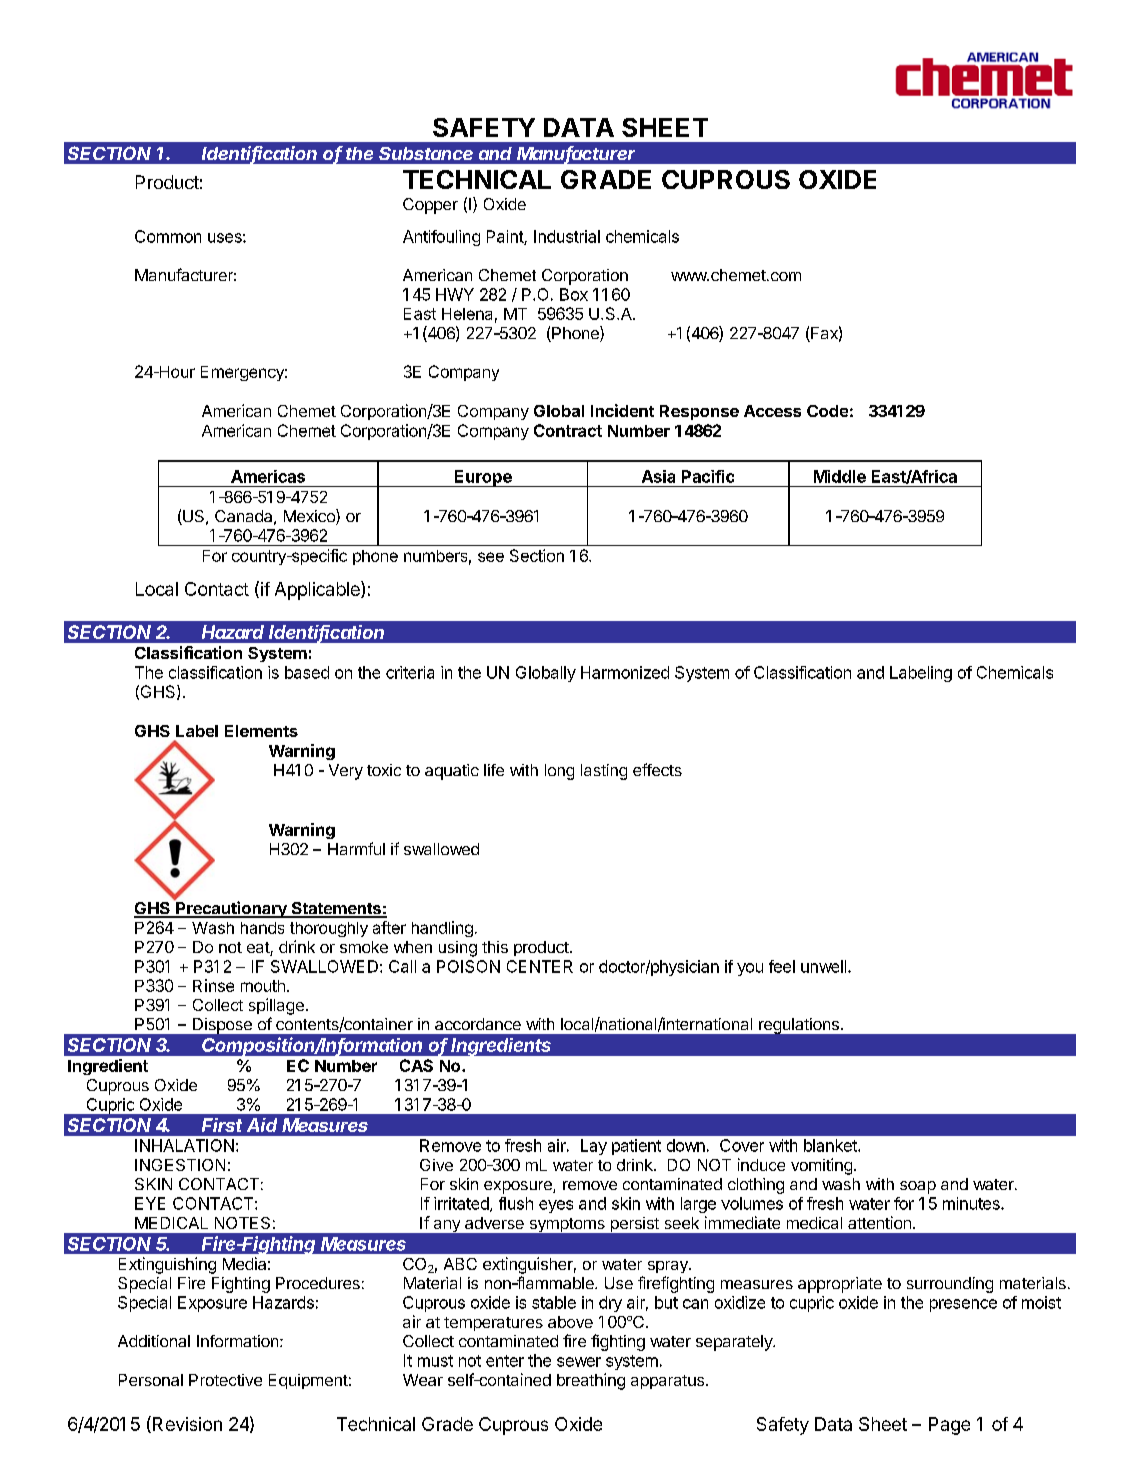 The image size is (1140, 1475). Describe the element at coordinates (831, 1145) in the document. I see `blanket` at that location.
